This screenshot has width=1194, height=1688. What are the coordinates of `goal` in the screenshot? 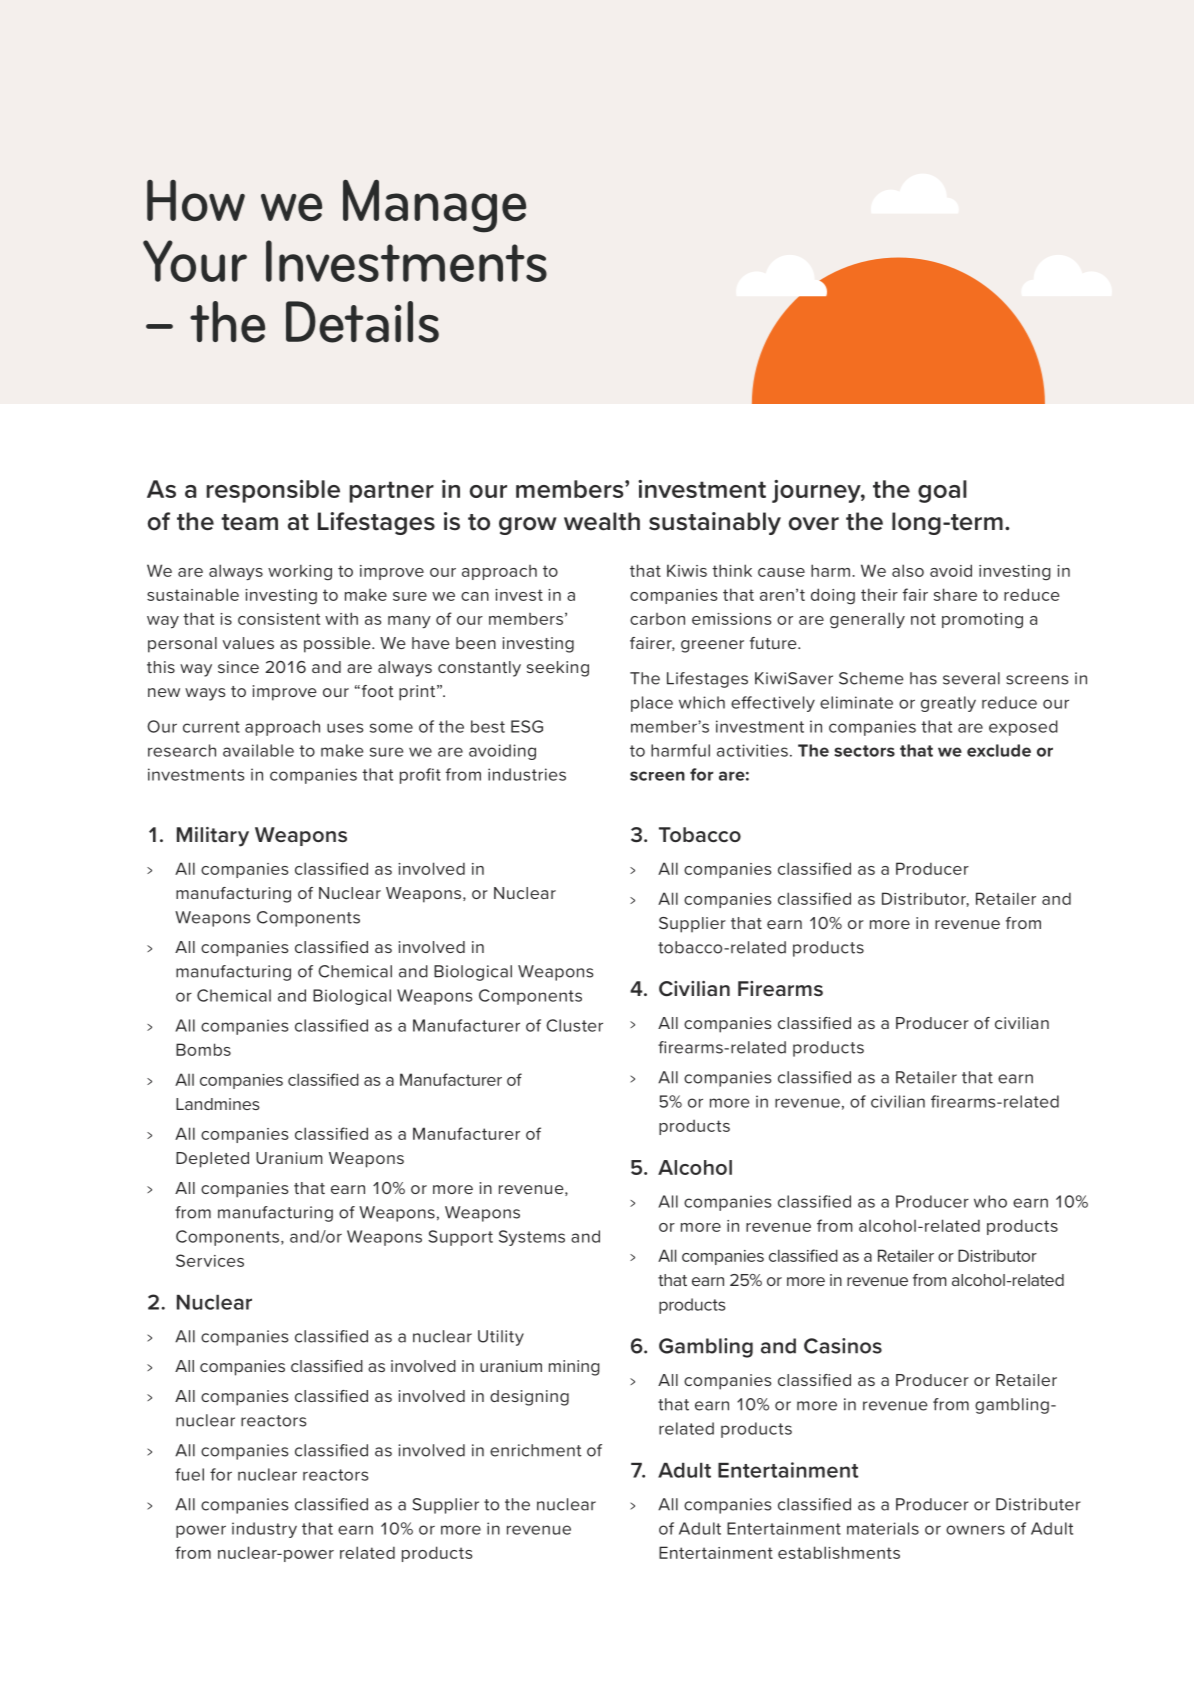 It's located at (942, 491).
